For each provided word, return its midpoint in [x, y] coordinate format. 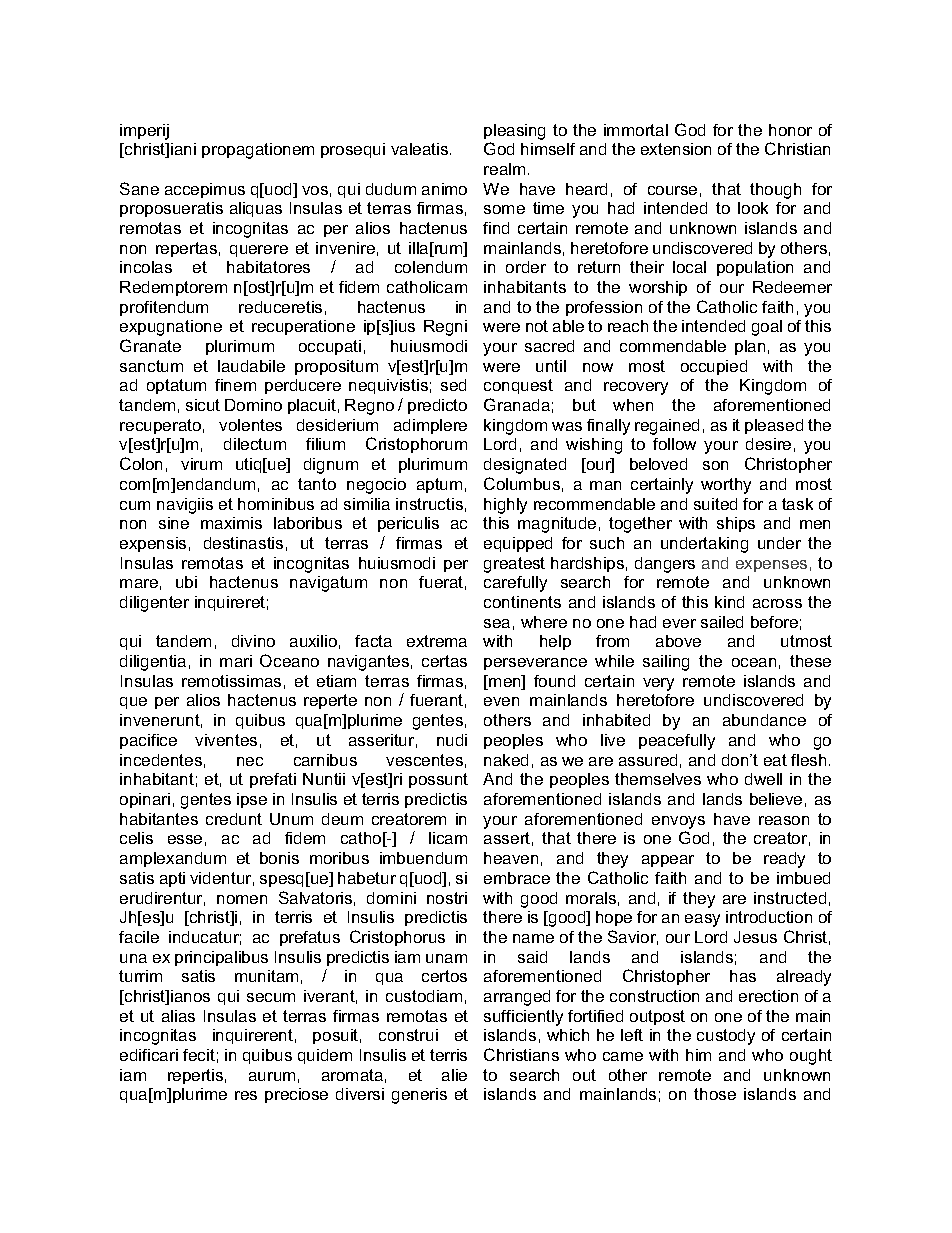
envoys [678, 822]
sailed [722, 622]
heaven [511, 858]
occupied [714, 367]
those [715, 1094]
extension [676, 149]
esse [185, 839]
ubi [186, 582]
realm [504, 169]
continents [522, 602]
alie [454, 1075]
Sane [139, 188]
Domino [253, 405]
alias [178, 1016]
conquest [518, 386]
